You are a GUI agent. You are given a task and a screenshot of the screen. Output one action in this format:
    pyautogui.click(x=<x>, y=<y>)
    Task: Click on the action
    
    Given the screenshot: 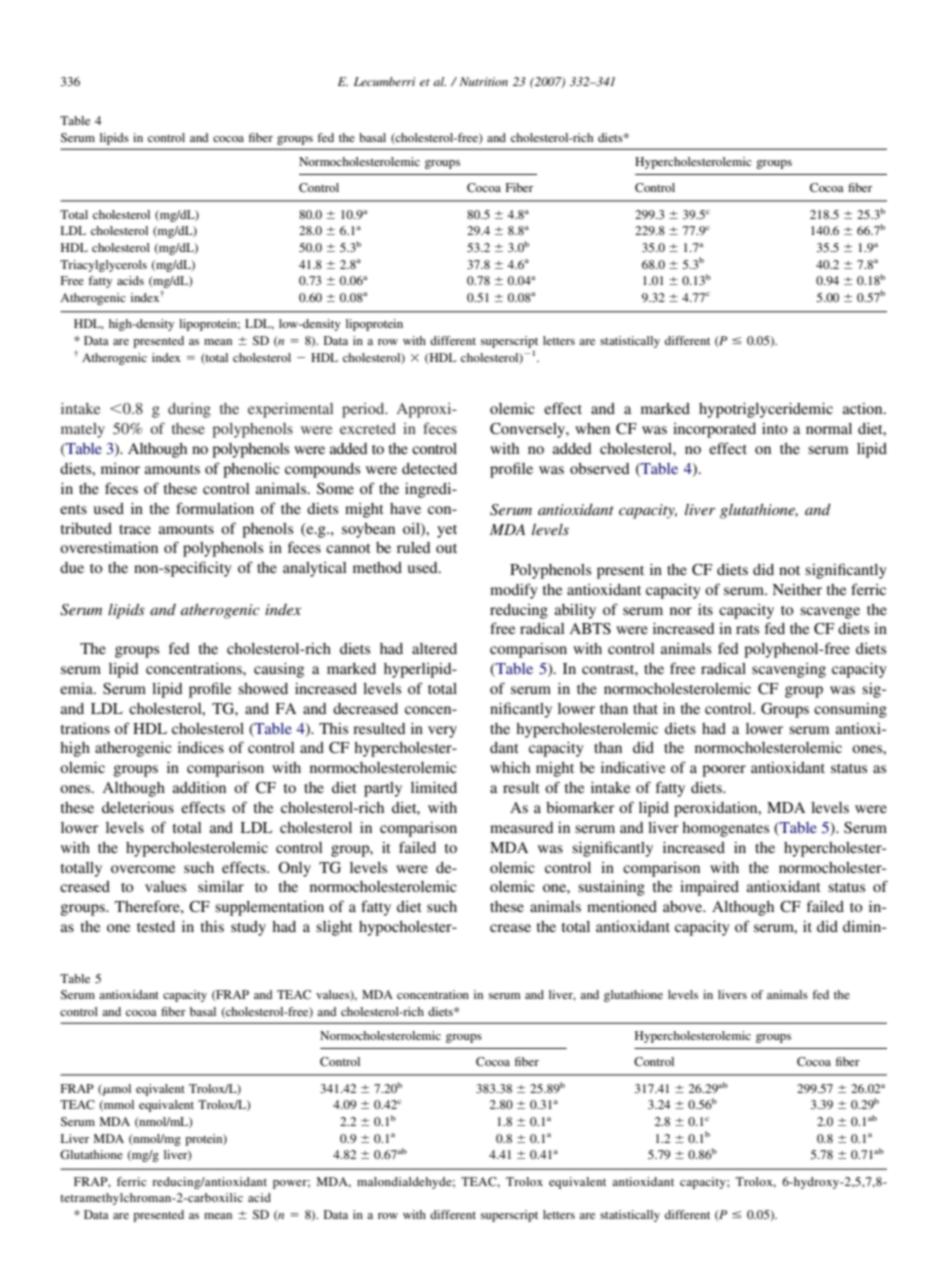 What is the action you would take?
    pyautogui.click(x=864, y=408)
